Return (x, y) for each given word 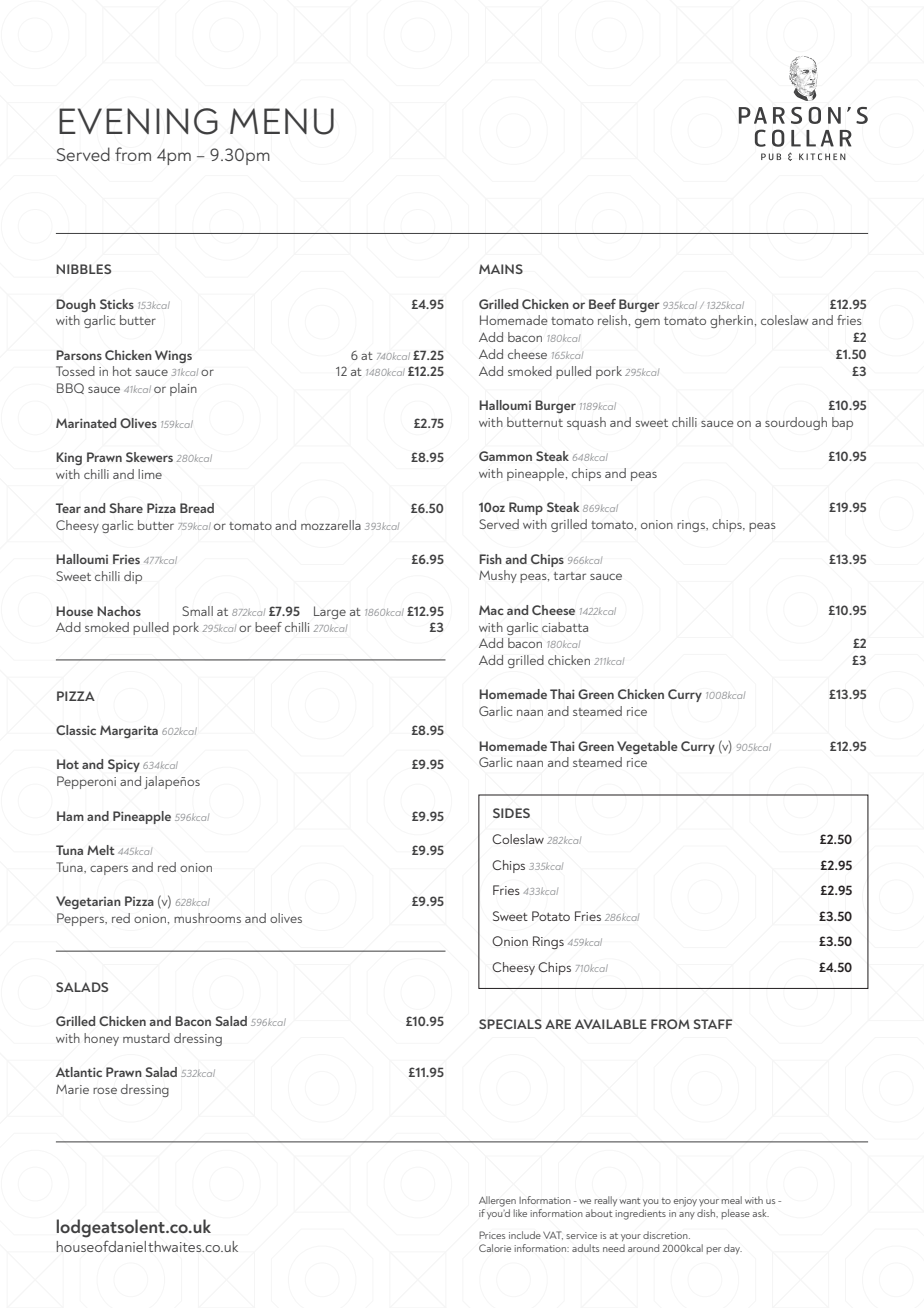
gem (647, 323)
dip (133, 577)
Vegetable (647, 747)
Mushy (498, 576)
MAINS (501, 269)
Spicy (124, 765)
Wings (173, 356)
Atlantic (79, 1072)
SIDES (511, 813)
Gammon (505, 456)
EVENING (138, 121)
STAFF (713, 1024)
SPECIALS (510, 1024)
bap (842, 423)
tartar (570, 576)
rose (105, 1090)
